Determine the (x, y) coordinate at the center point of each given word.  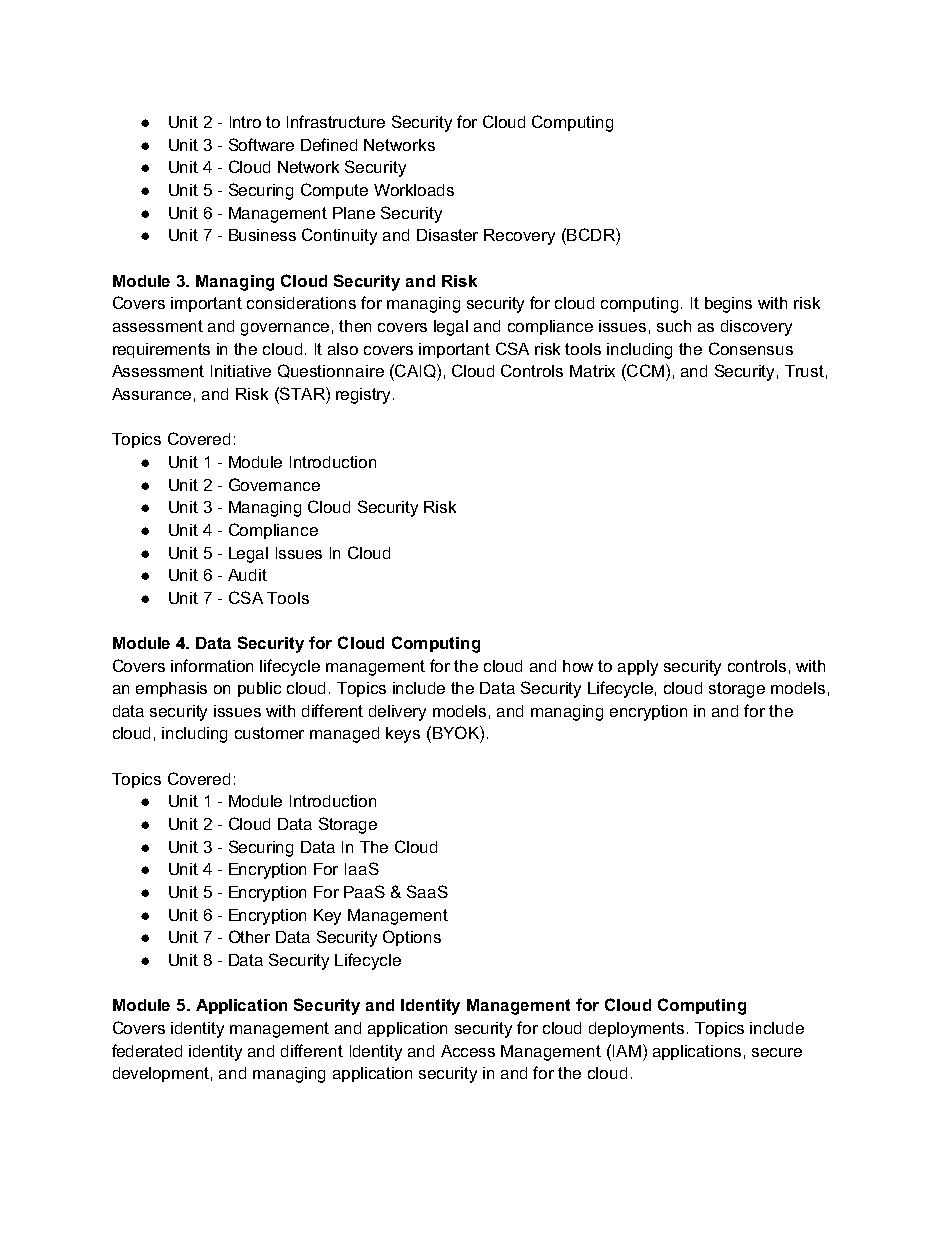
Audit (247, 575)
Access (468, 1051)
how (578, 666)
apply (638, 668)
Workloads (414, 190)
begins (728, 305)
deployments (638, 1030)
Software (261, 144)
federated (147, 1050)
